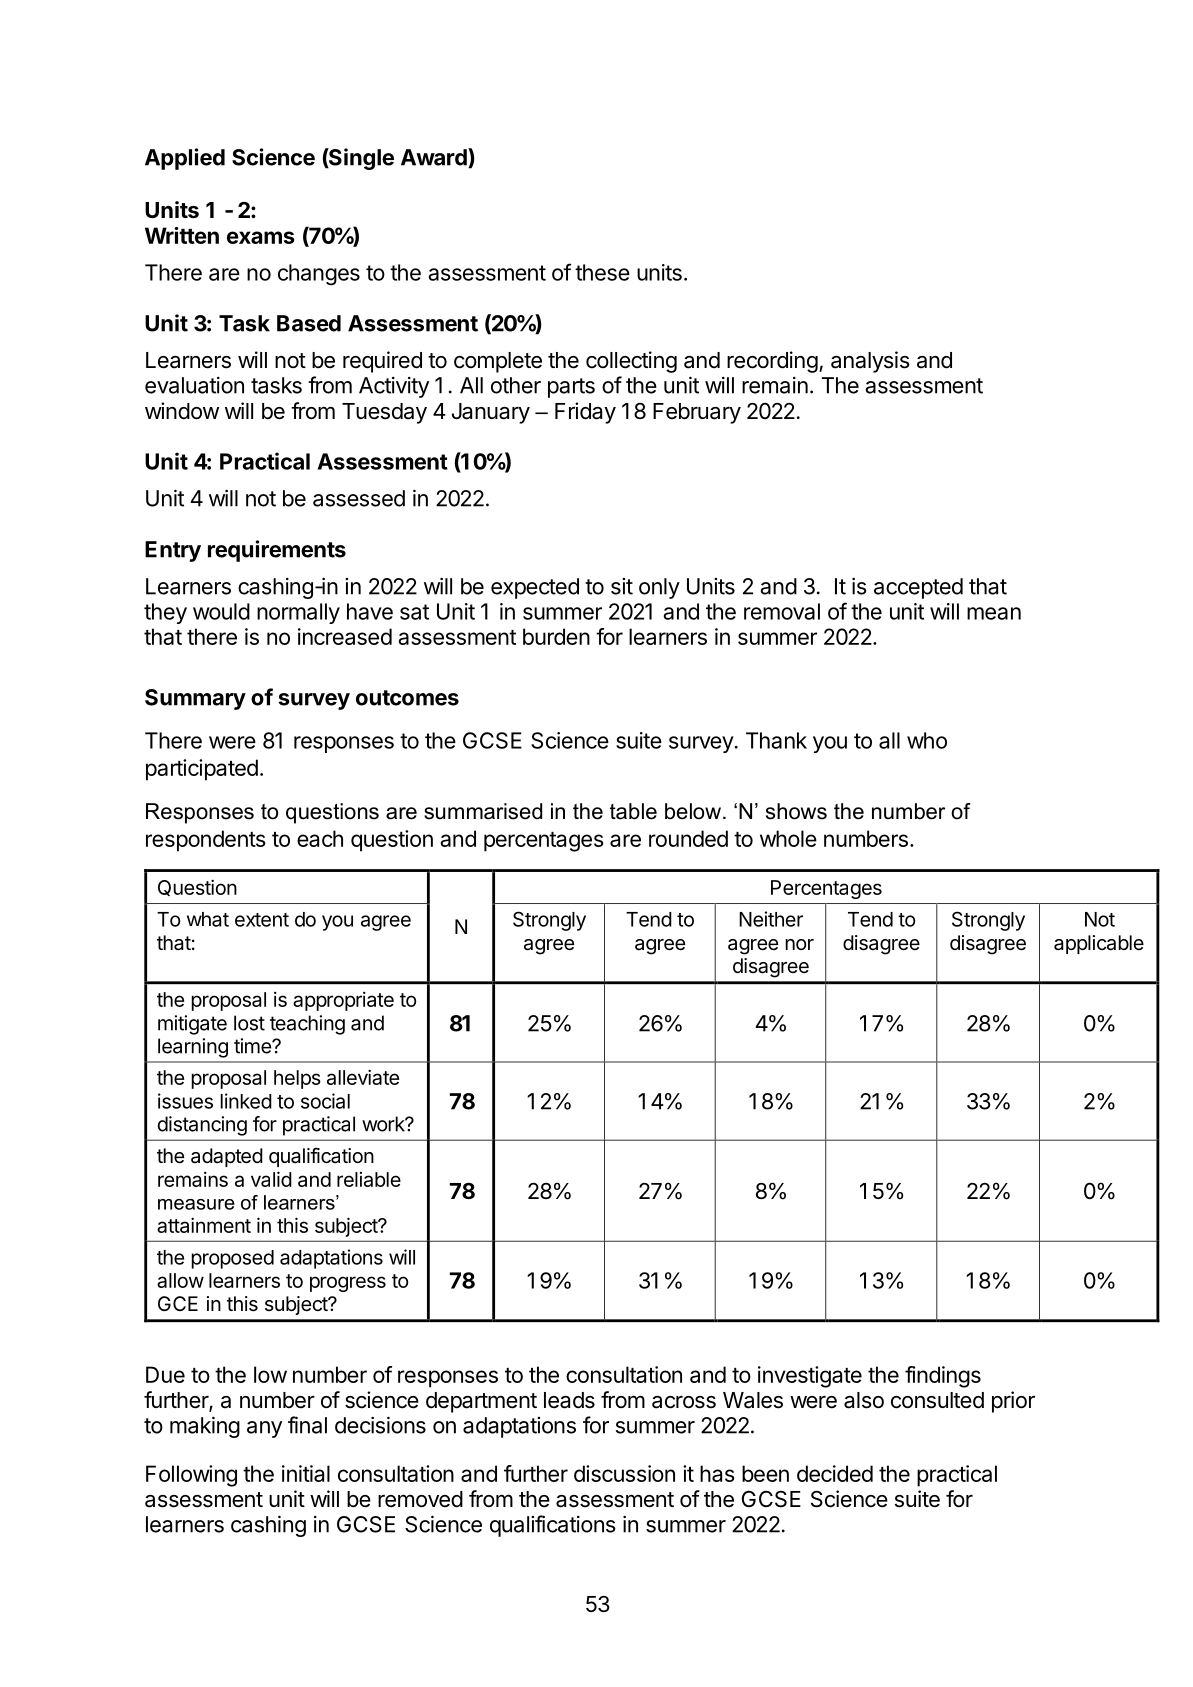 Image resolution: width=1193 pixels, height=1687 pixels. What do you see at coordinates (870, 362) in the screenshot?
I see `analysis` at bounding box center [870, 362].
